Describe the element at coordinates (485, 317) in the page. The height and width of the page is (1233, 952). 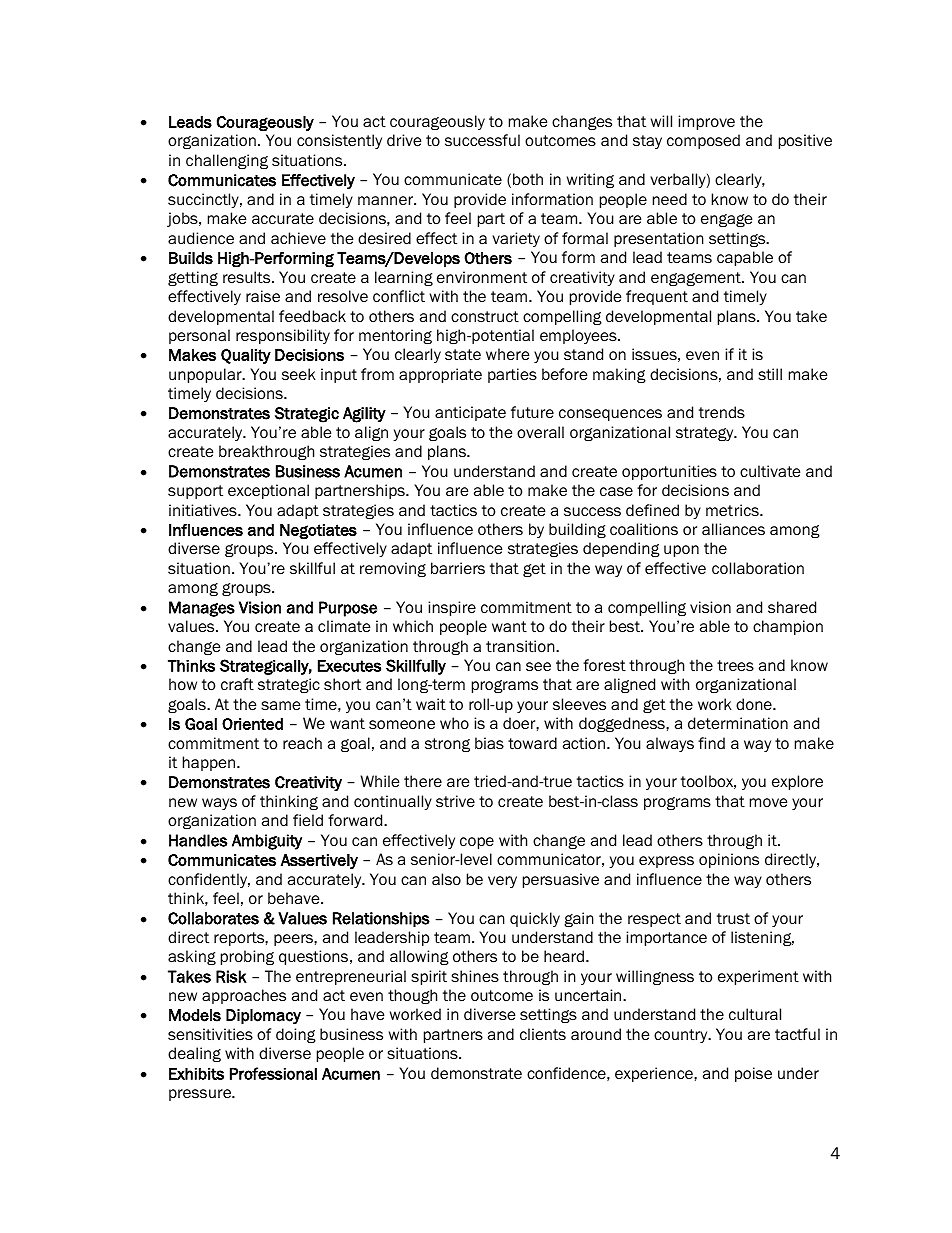
I see `construct` at that location.
